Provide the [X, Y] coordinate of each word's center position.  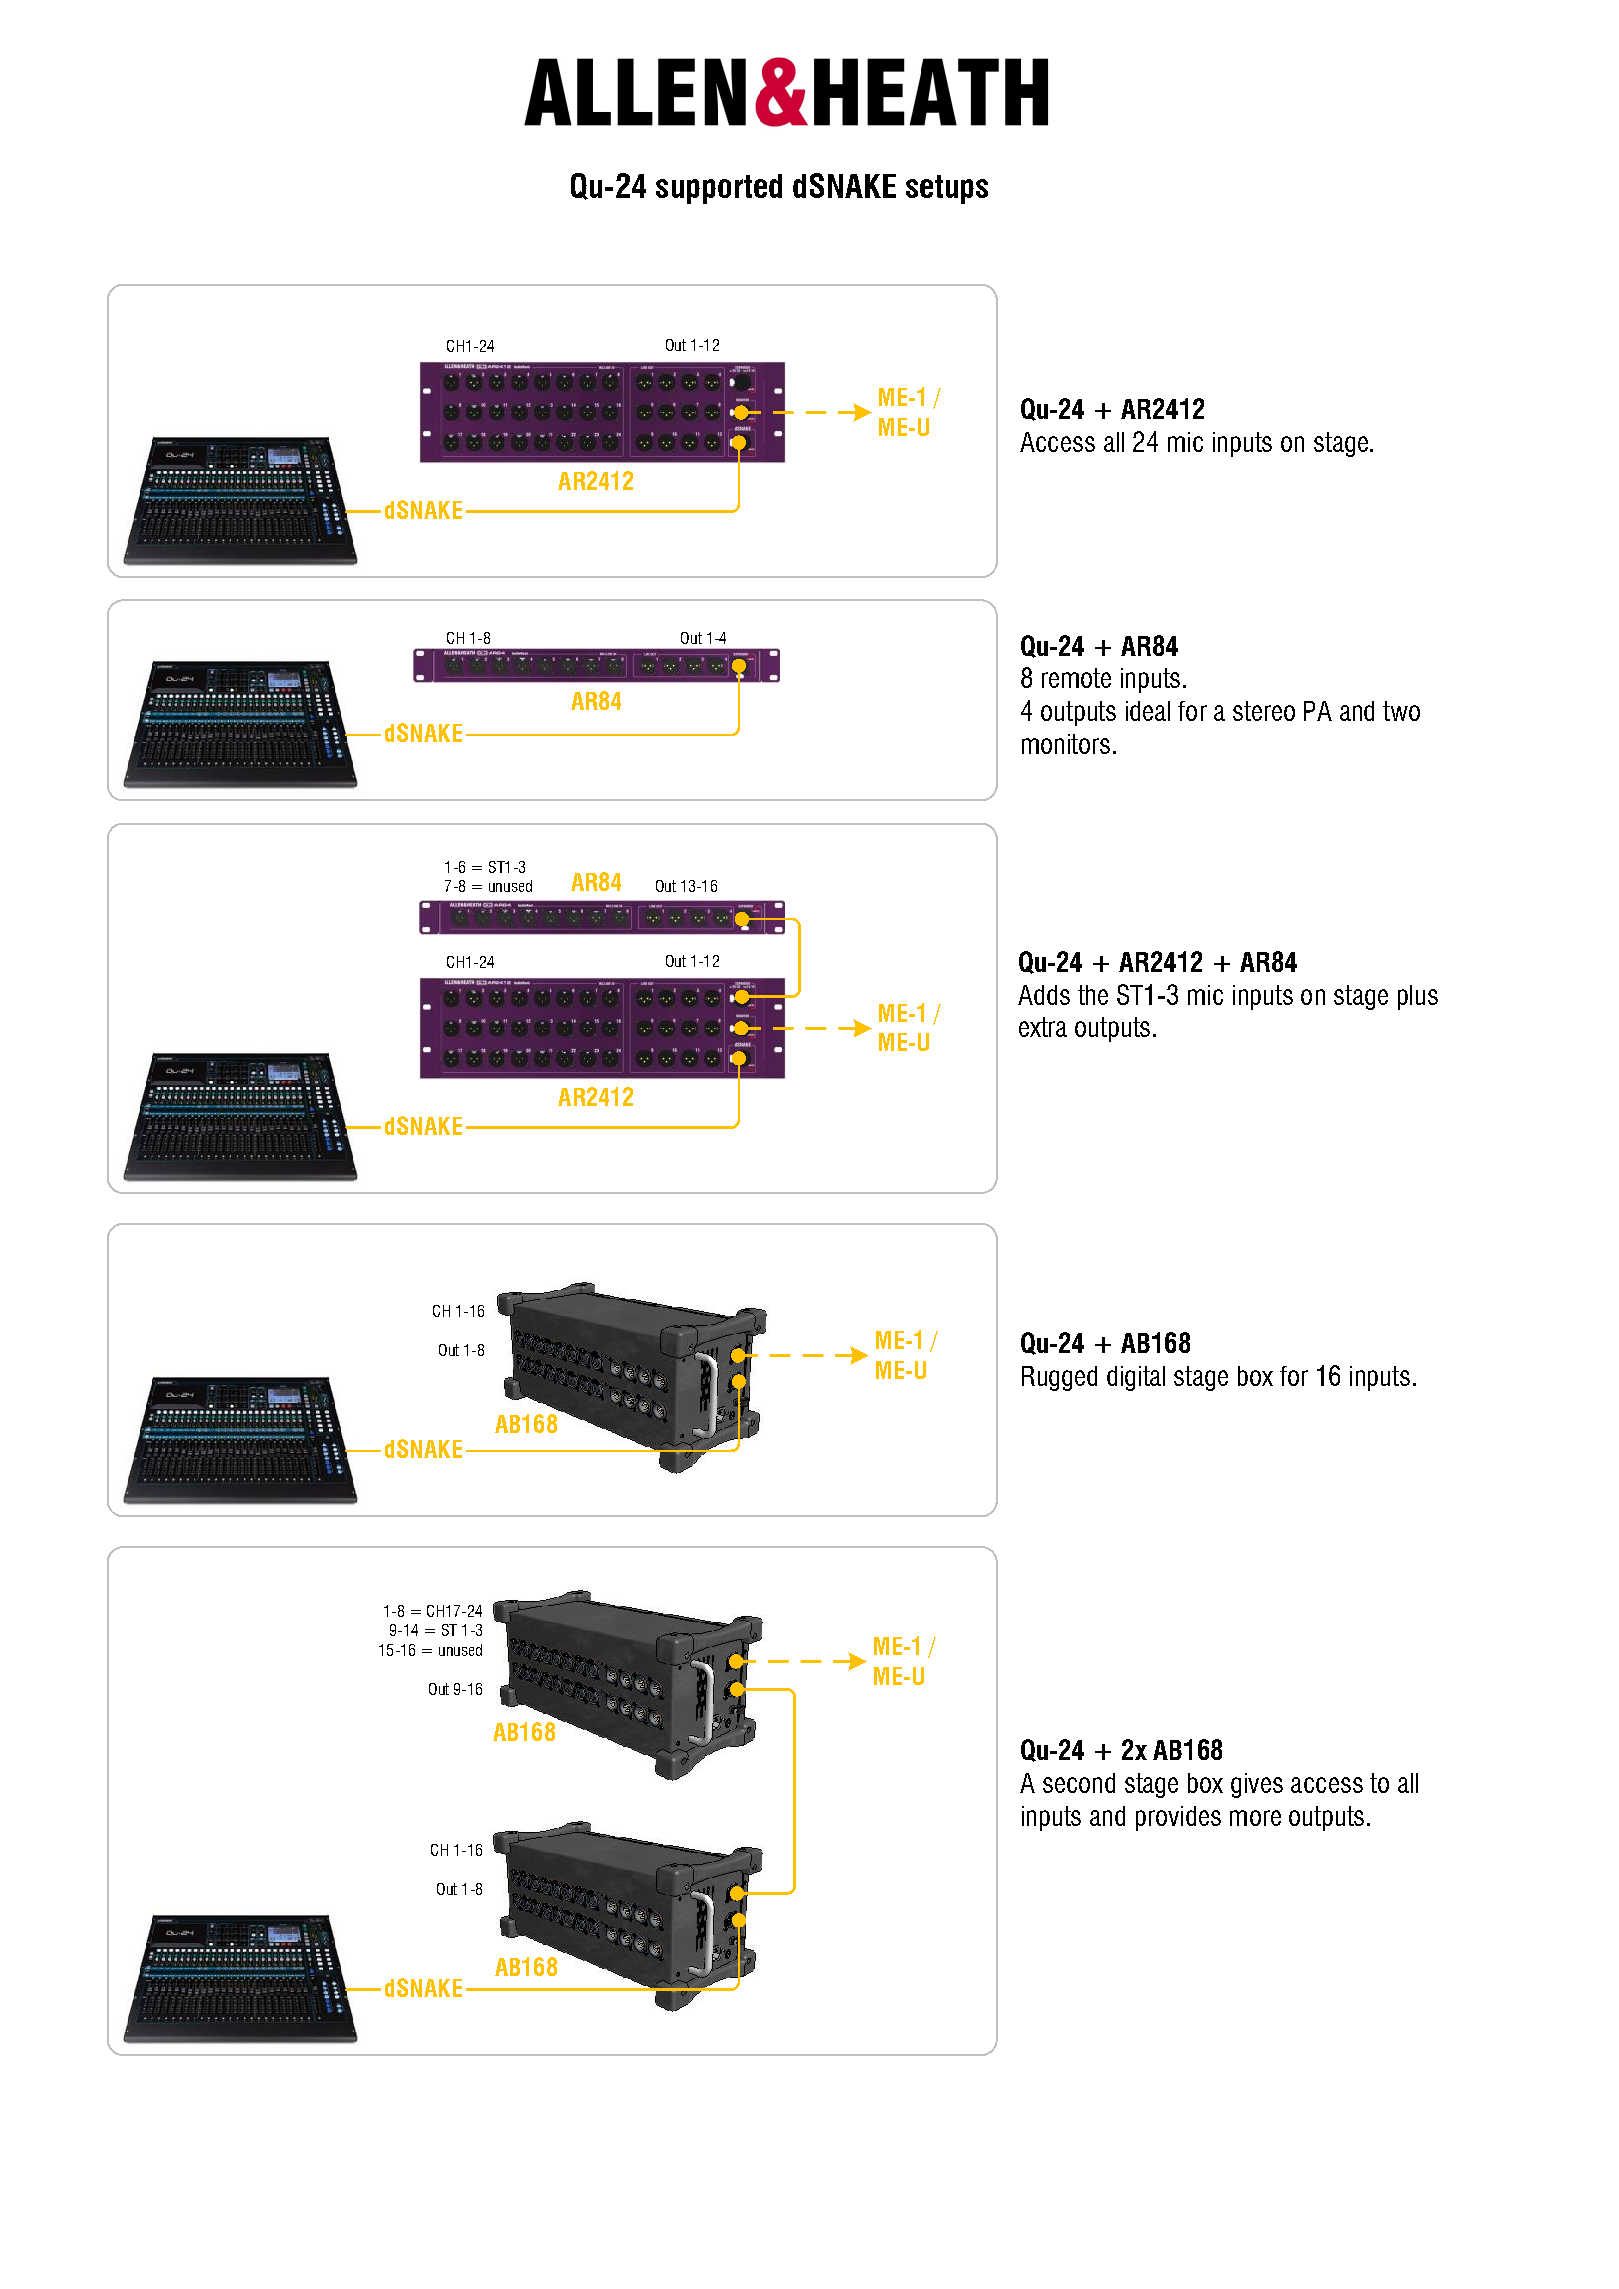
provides [1178, 1818]
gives [1257, 1785]
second [1079, 1783]
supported [719, 189]
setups [947, 189]
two [1401, 711]
